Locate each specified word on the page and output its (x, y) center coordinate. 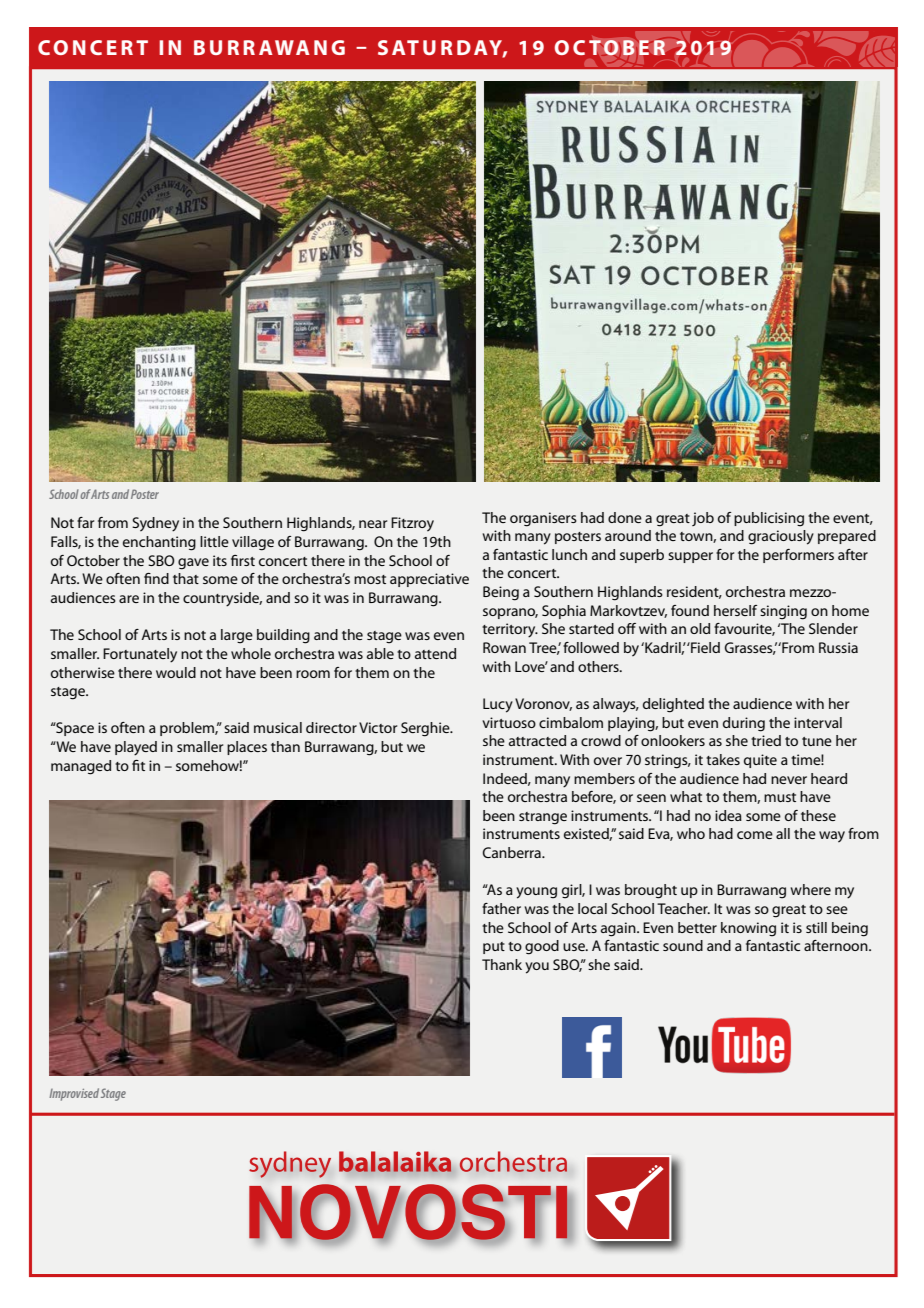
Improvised (74, 1094)
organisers (543, 519)
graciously (781, 537)
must (780, 797)
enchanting (159, 543)
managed (81, 767)
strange (543, 818)
